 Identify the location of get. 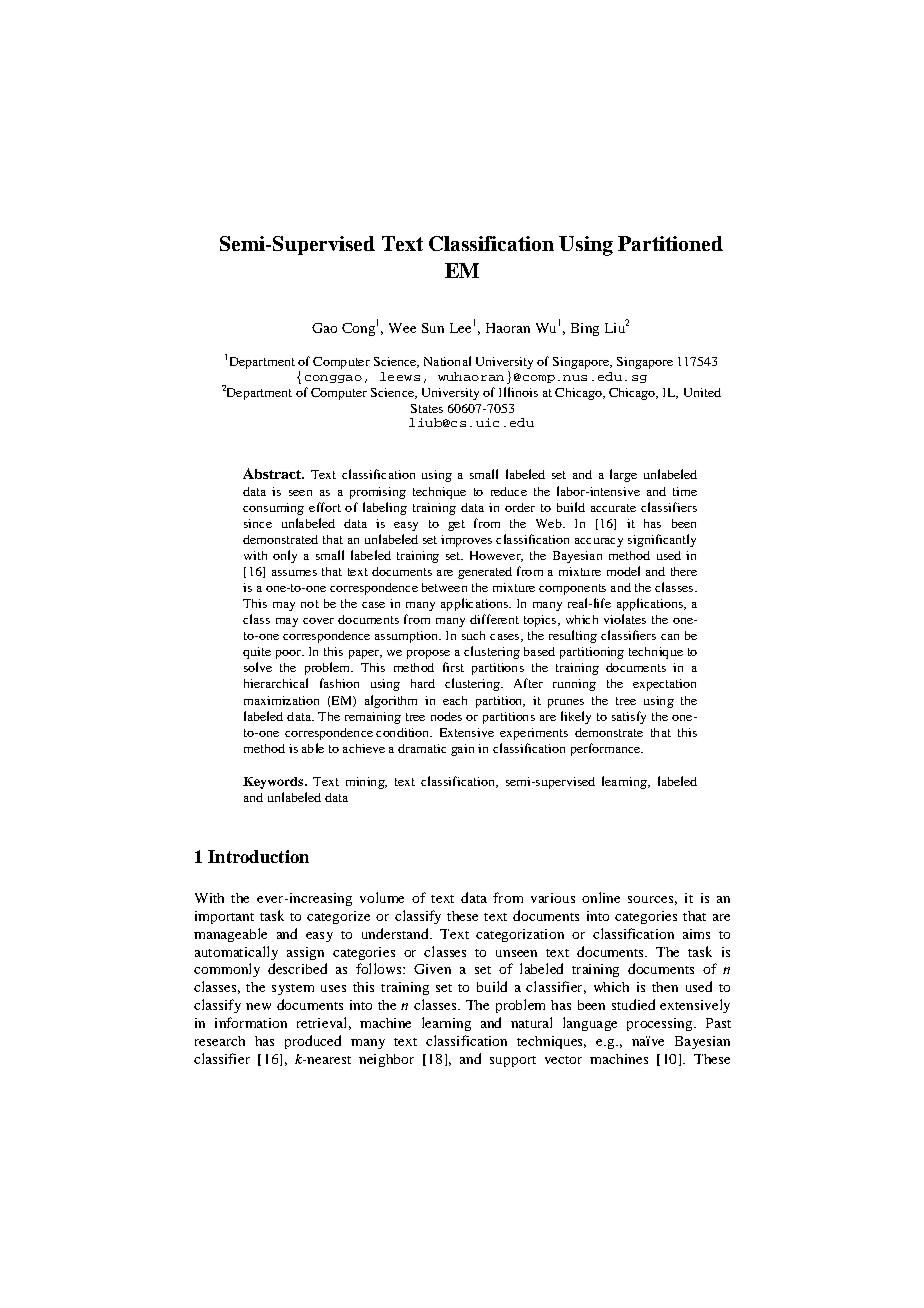
(456, 525).
